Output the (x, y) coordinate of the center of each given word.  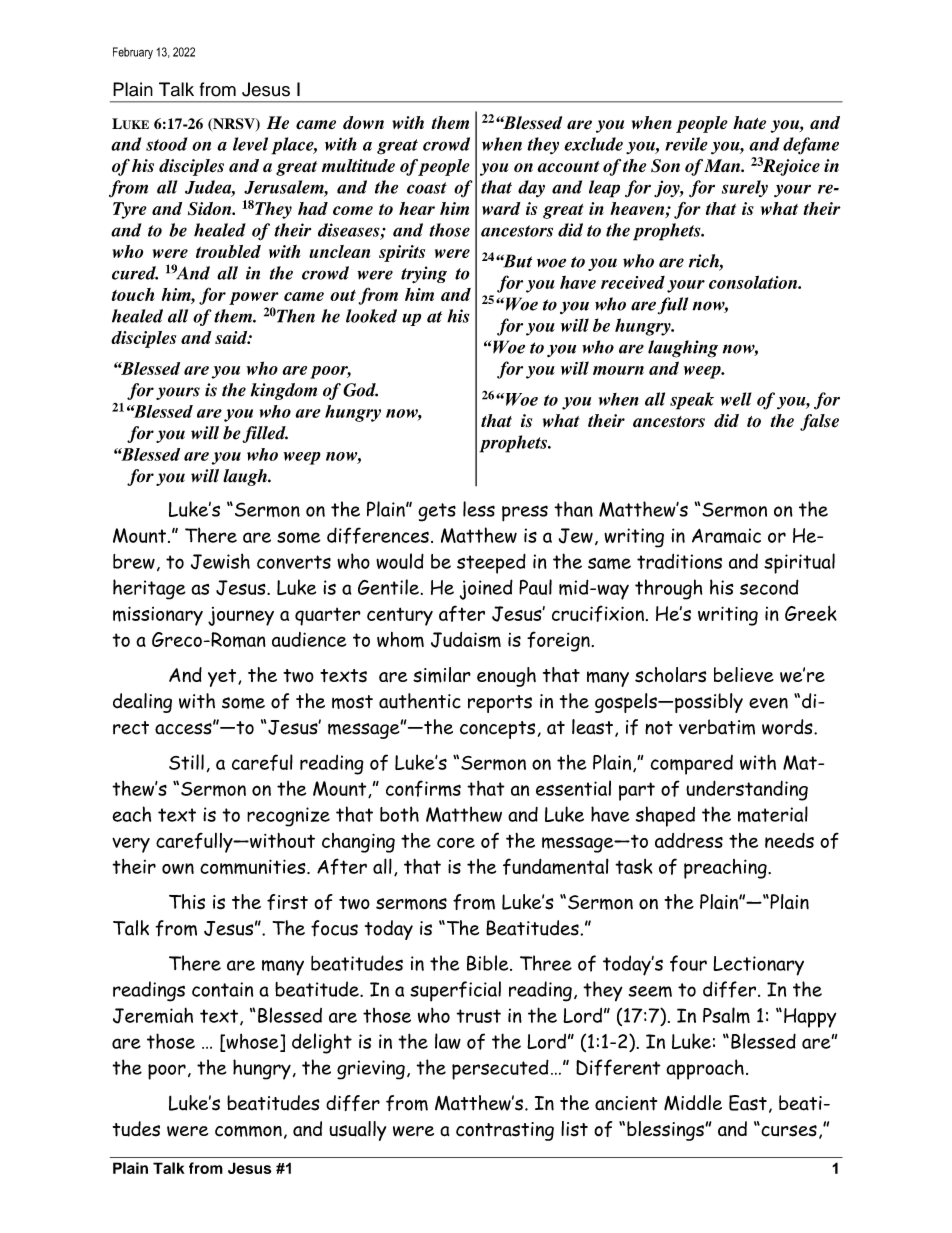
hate (749, 123)
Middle (693, 1103)
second (769, 587)
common (248, 1131)
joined (486, 589)
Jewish (220, 561)
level (250, 144)
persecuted (500, 1069)
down (363, 122)
